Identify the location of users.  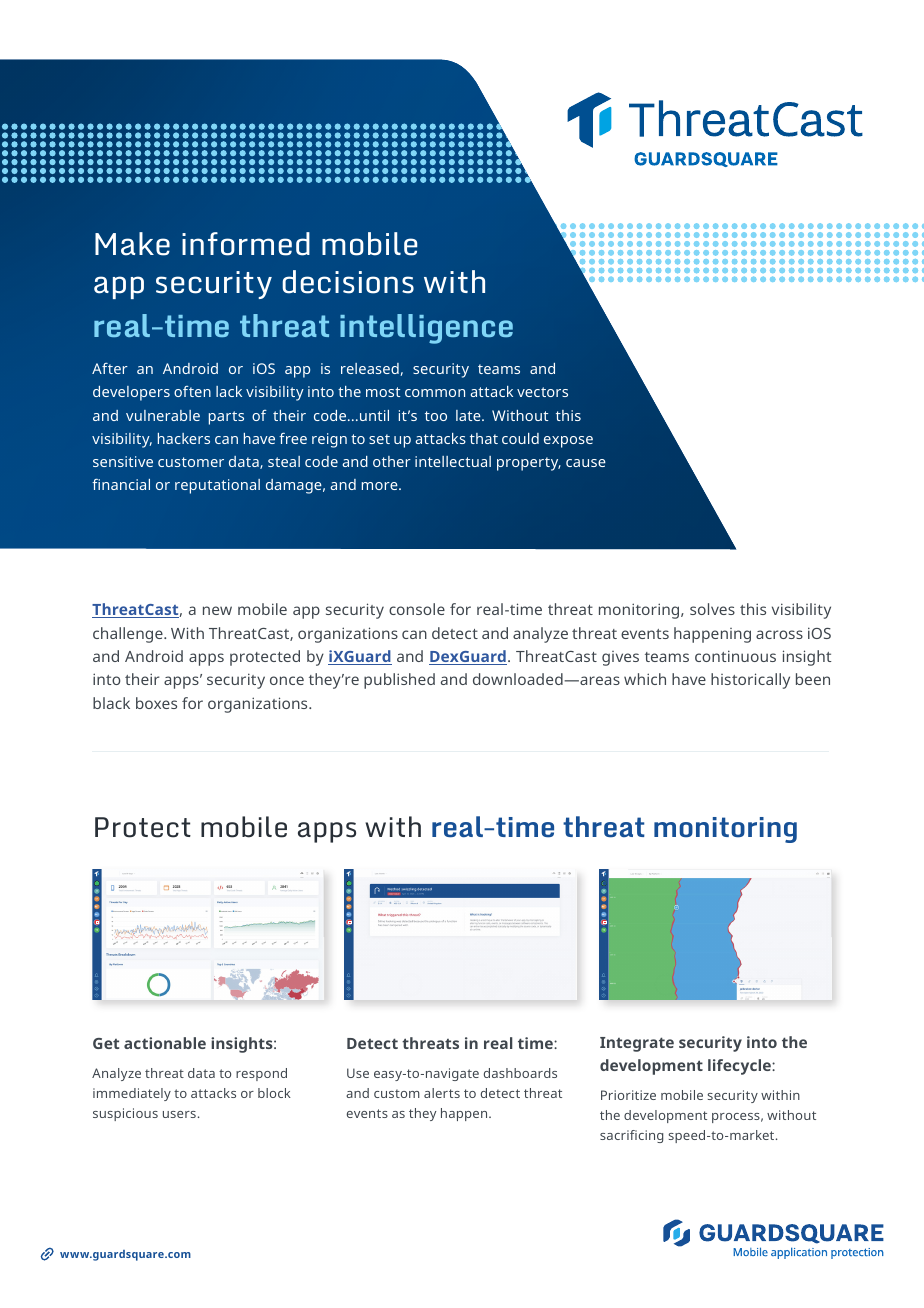
(179, 1114).
